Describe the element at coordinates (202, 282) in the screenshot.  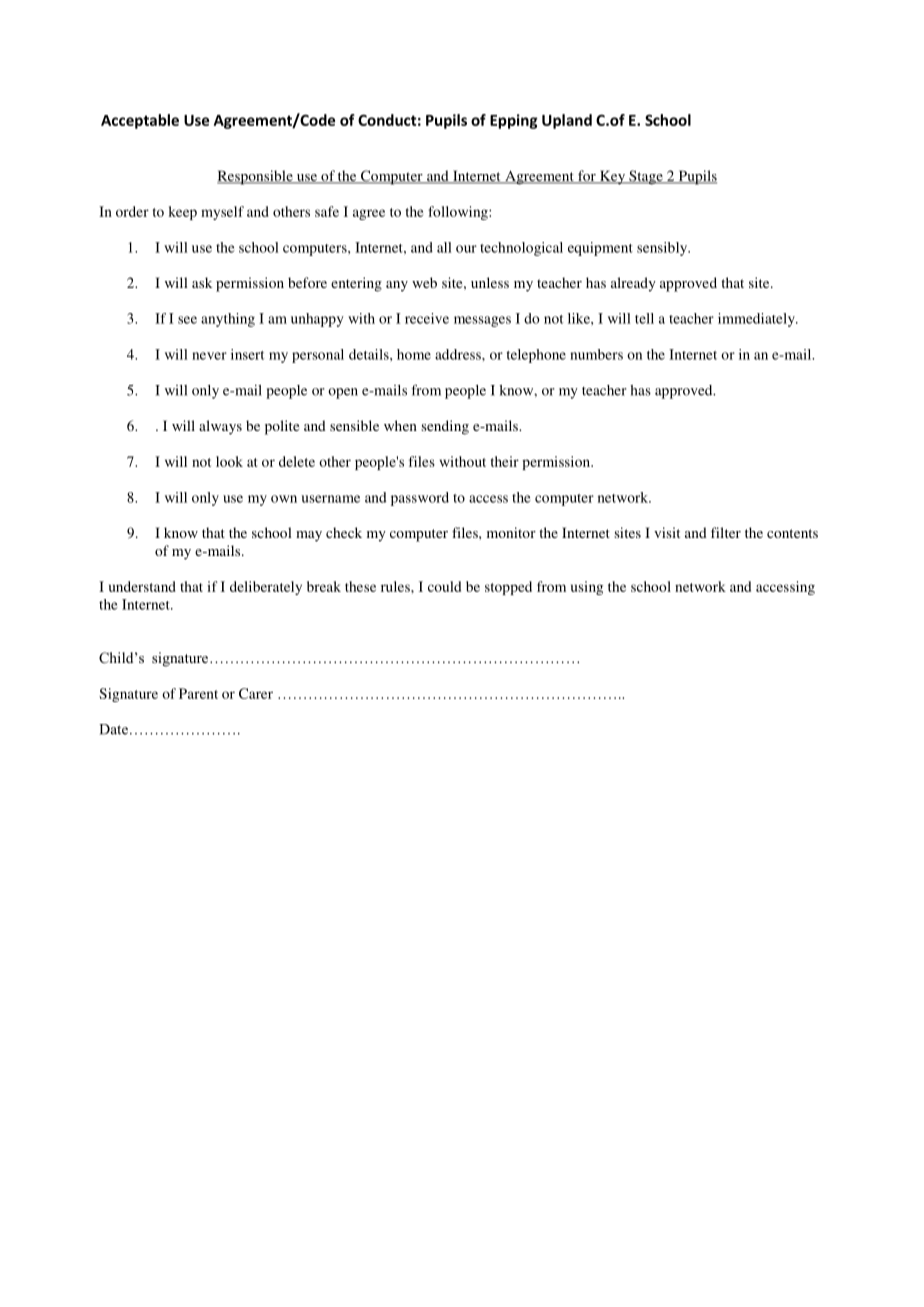
I see `ask` at that location.
